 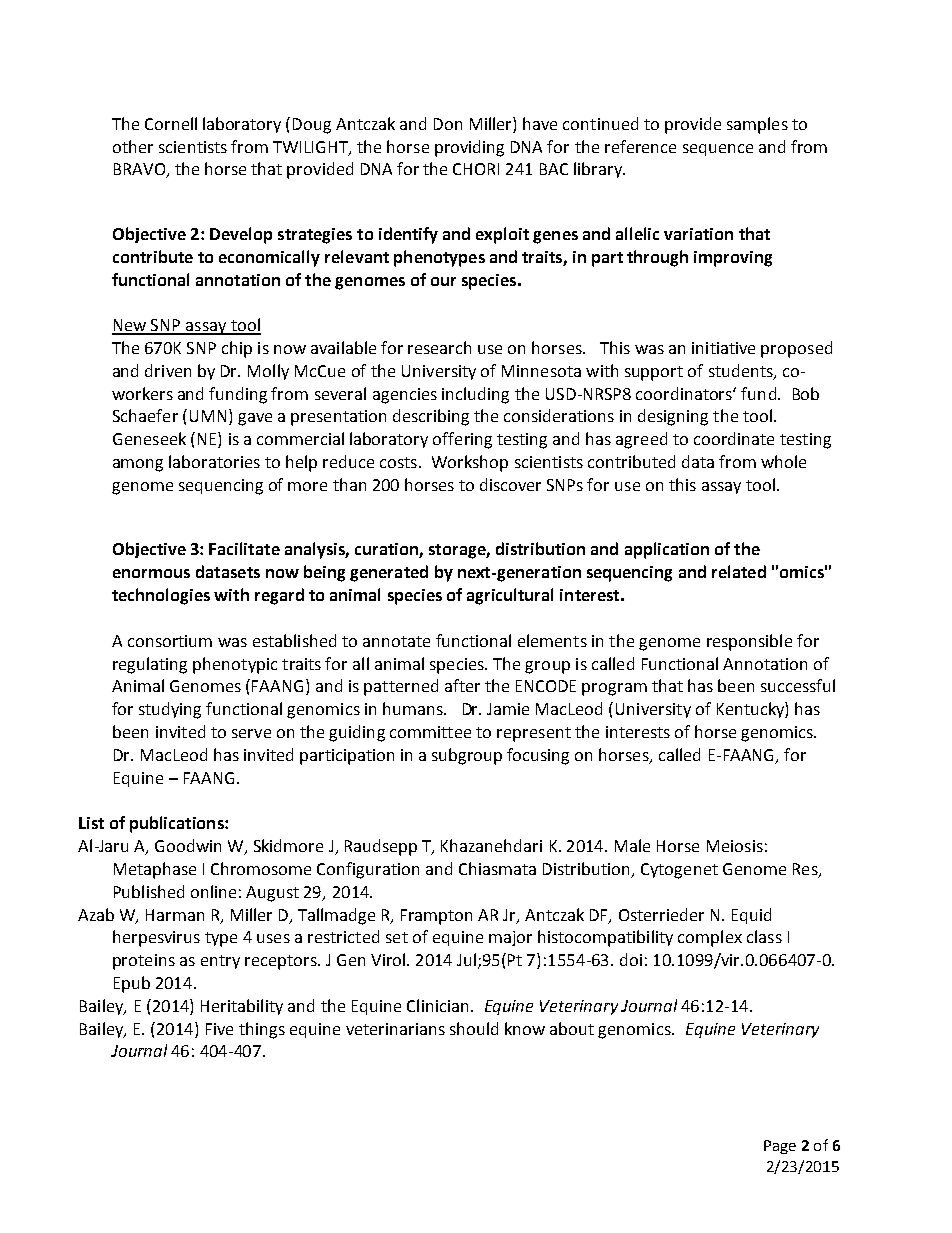 I want to click on providing, so click(x=469, y=148).
